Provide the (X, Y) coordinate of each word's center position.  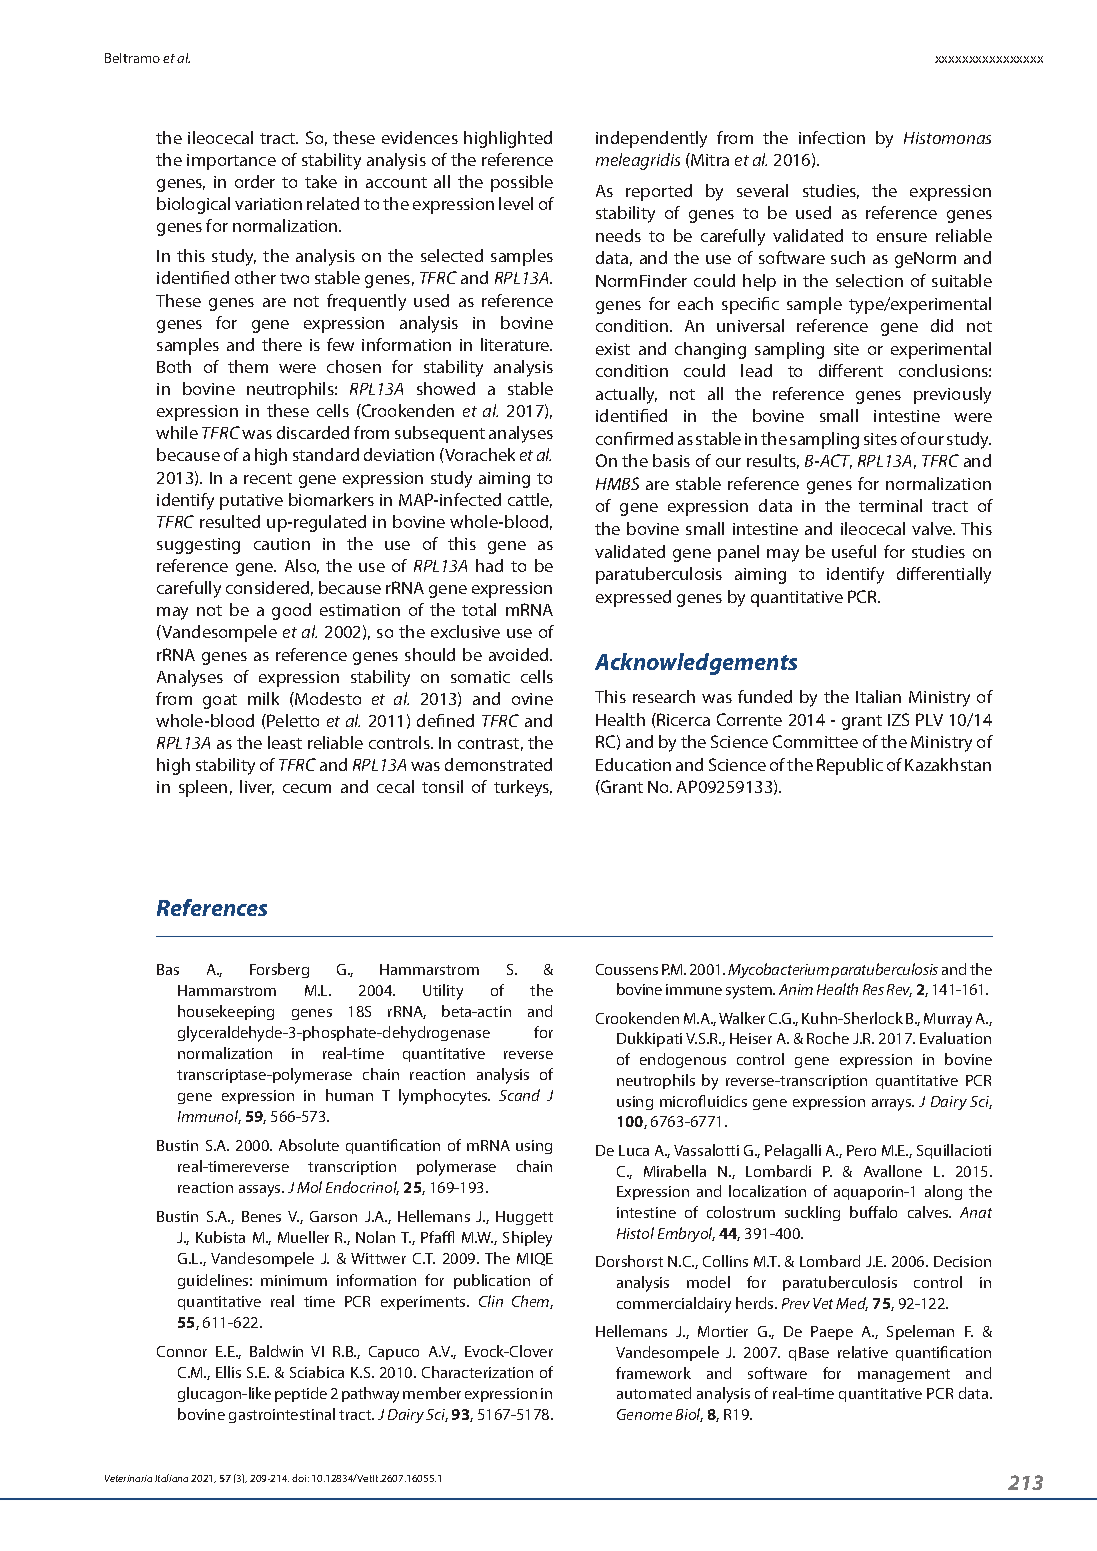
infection (832, 137)
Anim (796, 989)
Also (302, 566)
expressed (633, 598)
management (904, 1375)
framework (653, 1373)
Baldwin (276, 1351)
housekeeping (226, 1012)
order (255, 181)
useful (854, 551)
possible (522, 183)
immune (694, 989)
